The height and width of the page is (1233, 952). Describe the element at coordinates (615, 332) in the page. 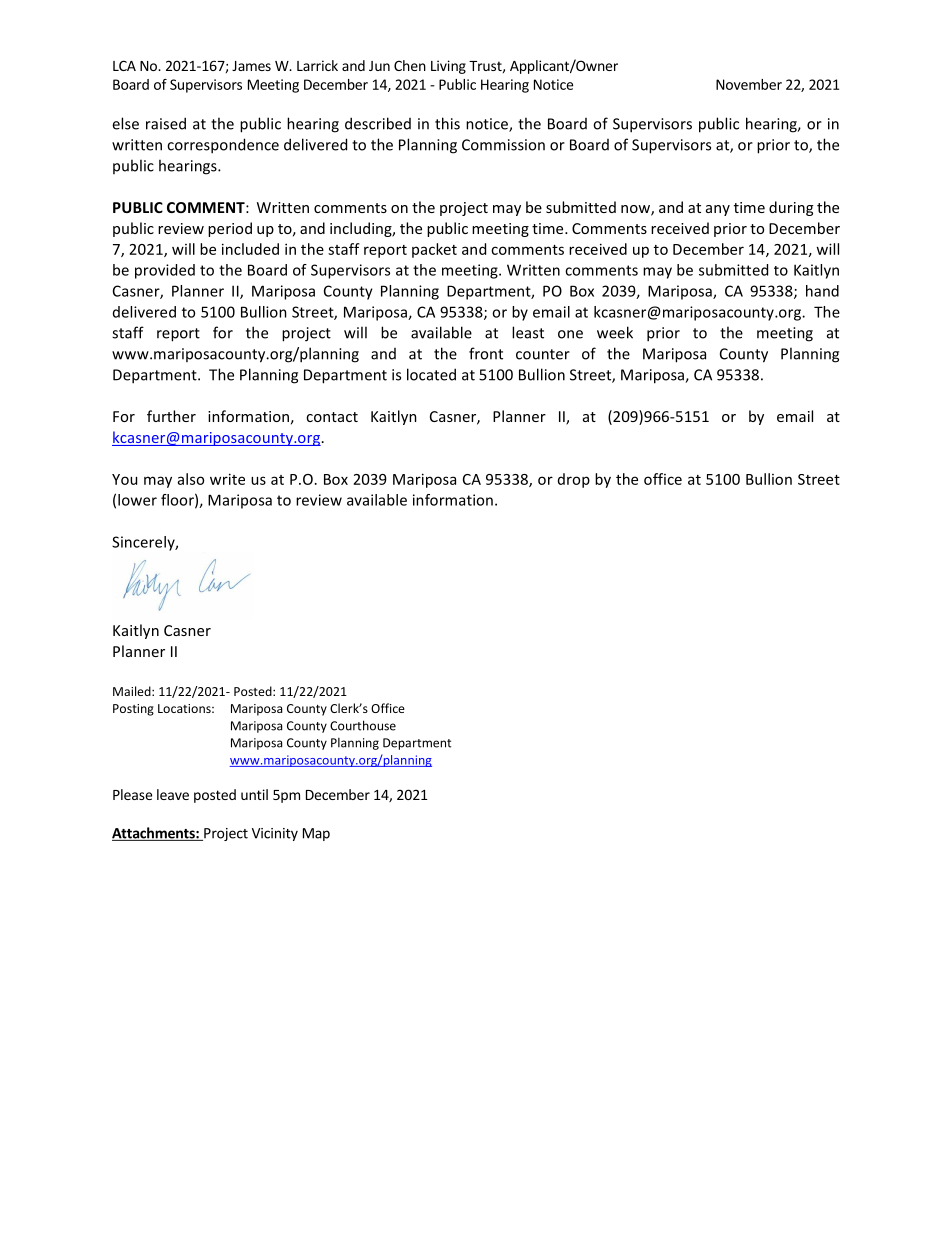

I see `week` at that location.
